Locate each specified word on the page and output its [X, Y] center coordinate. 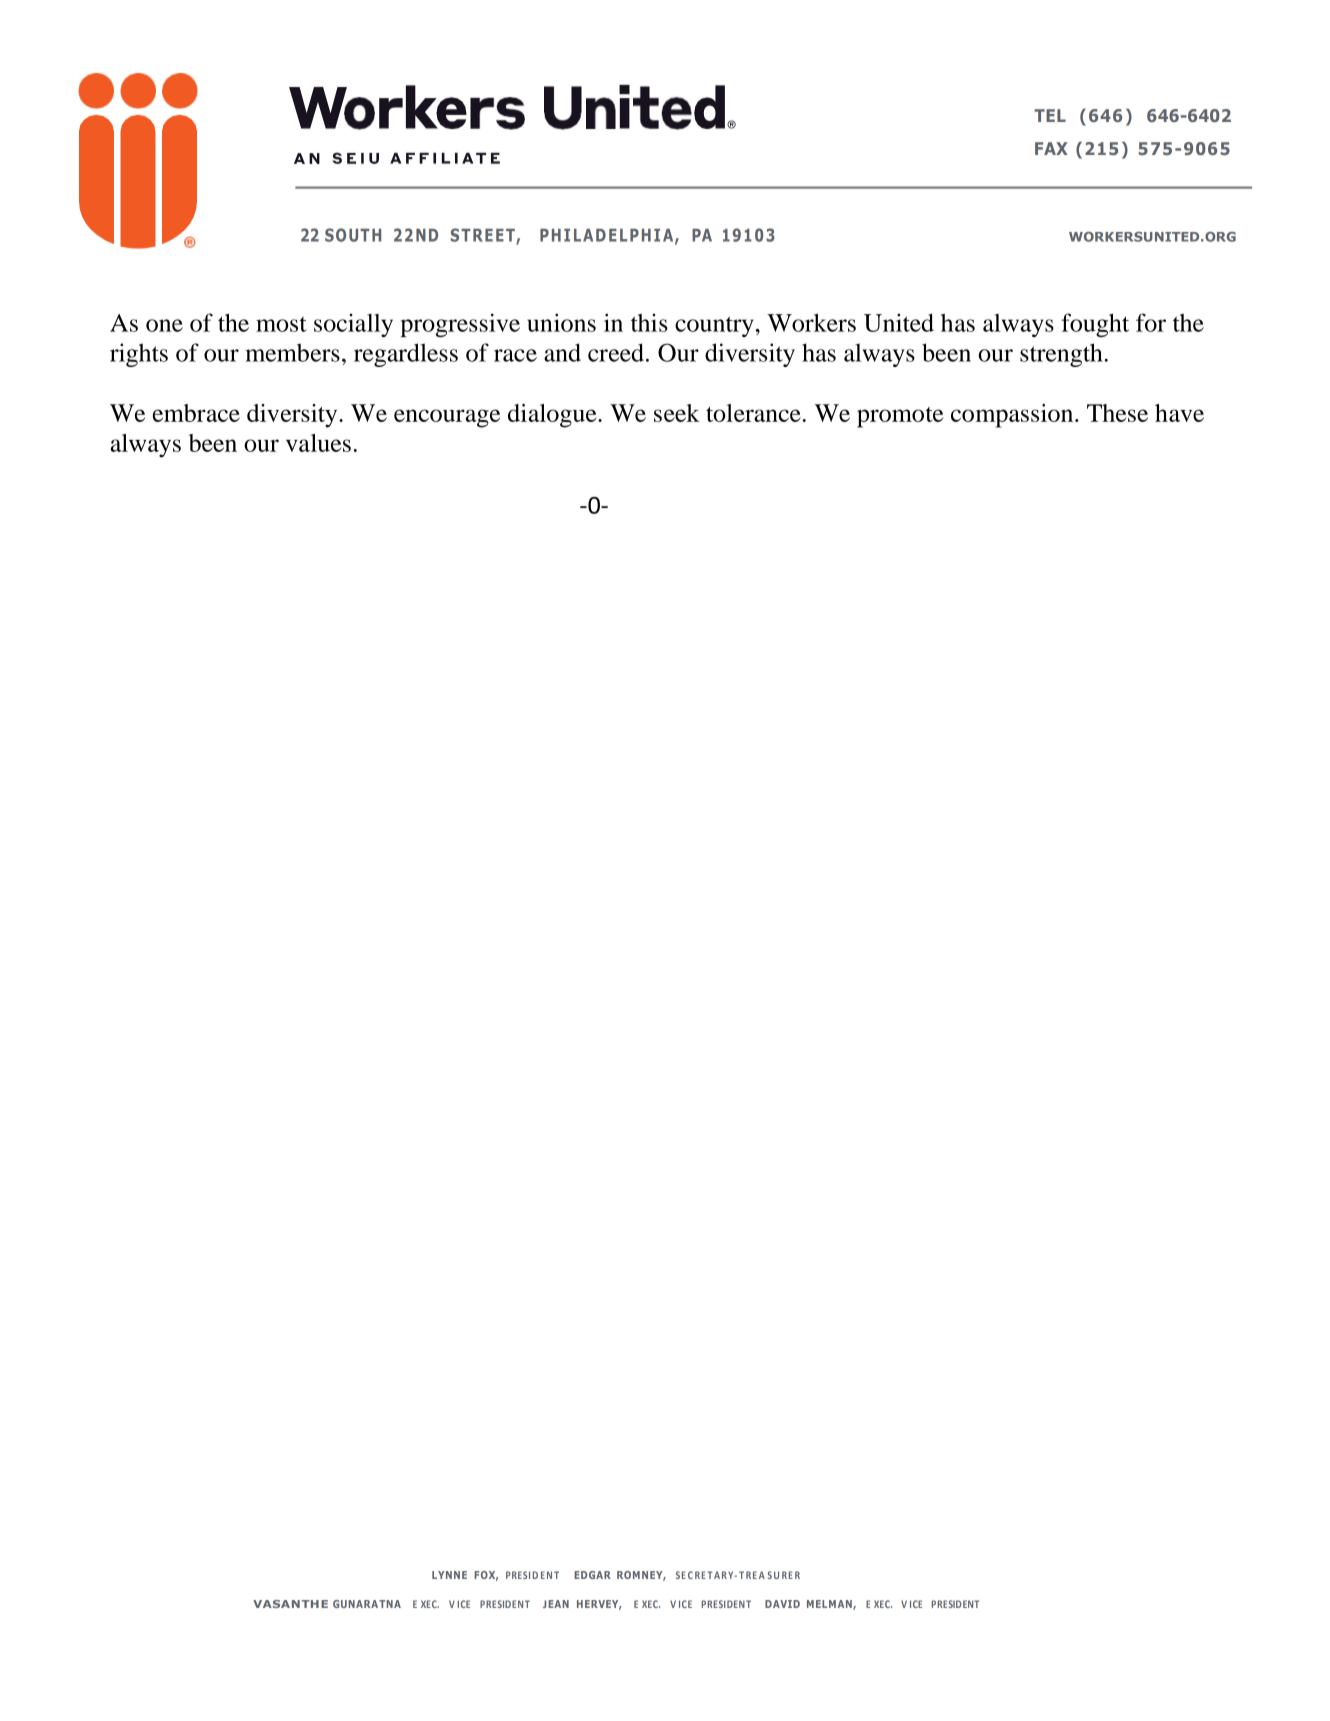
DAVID [782, 1604]
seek [677, 413]
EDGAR [592, 1575]
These [1117, 413]
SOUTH [353, 235]
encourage [447, 418]
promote [900, 417]
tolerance [753, 413]
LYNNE [449, 1575]
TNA [390, 1604]
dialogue [553, 416]
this [649, 322]
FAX [1051, 148]
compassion [1013, 416]
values [318, 443]
